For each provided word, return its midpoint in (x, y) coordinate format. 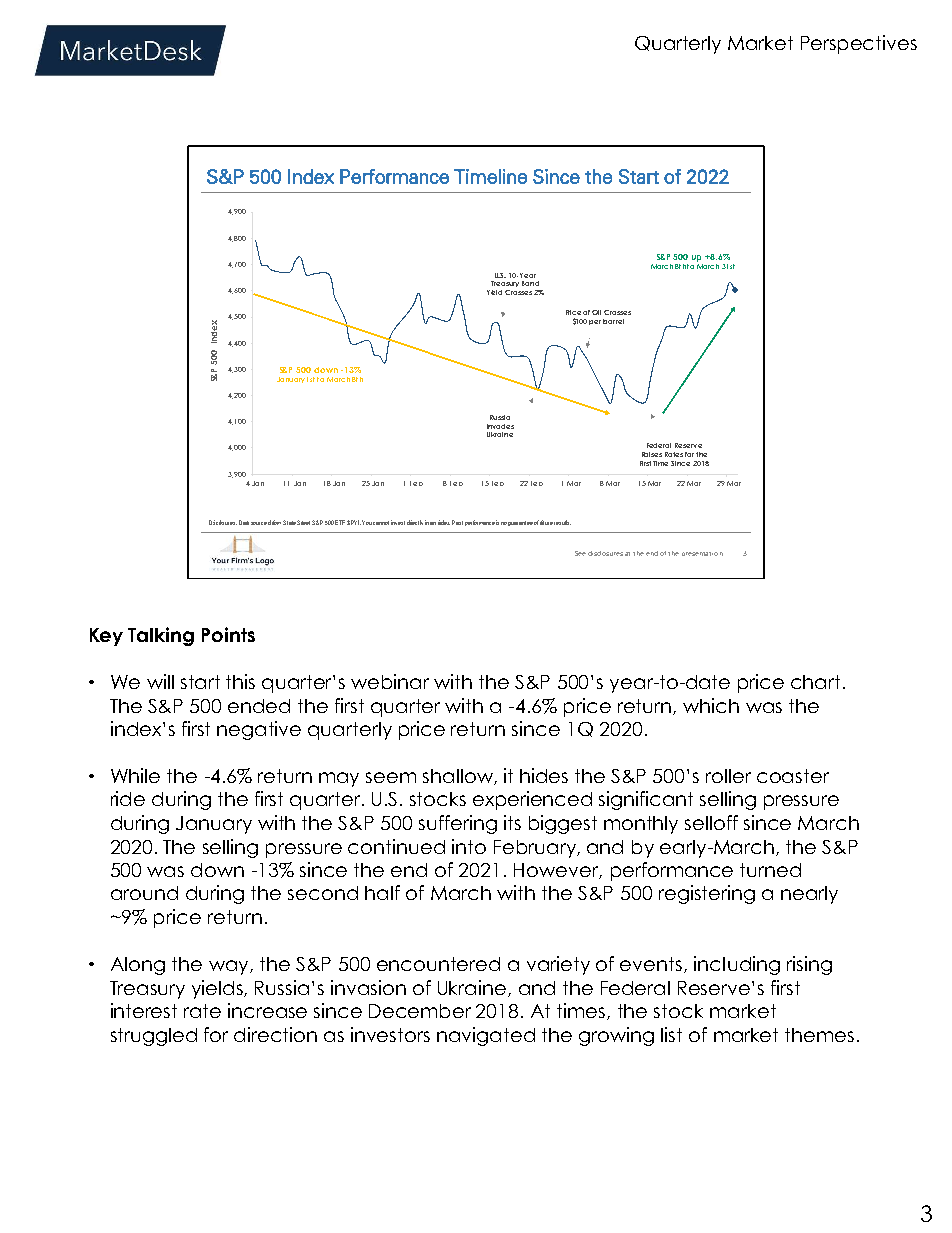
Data (244, 522)
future (546, 522)
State (289, 522)
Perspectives (859, 44)
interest (144, 1010)
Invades (500, 426)
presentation (702, 554)
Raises (652, 454)
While (135, 775)
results (562, 522)
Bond (530, 283)
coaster (793, 776)
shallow (459, 777)
